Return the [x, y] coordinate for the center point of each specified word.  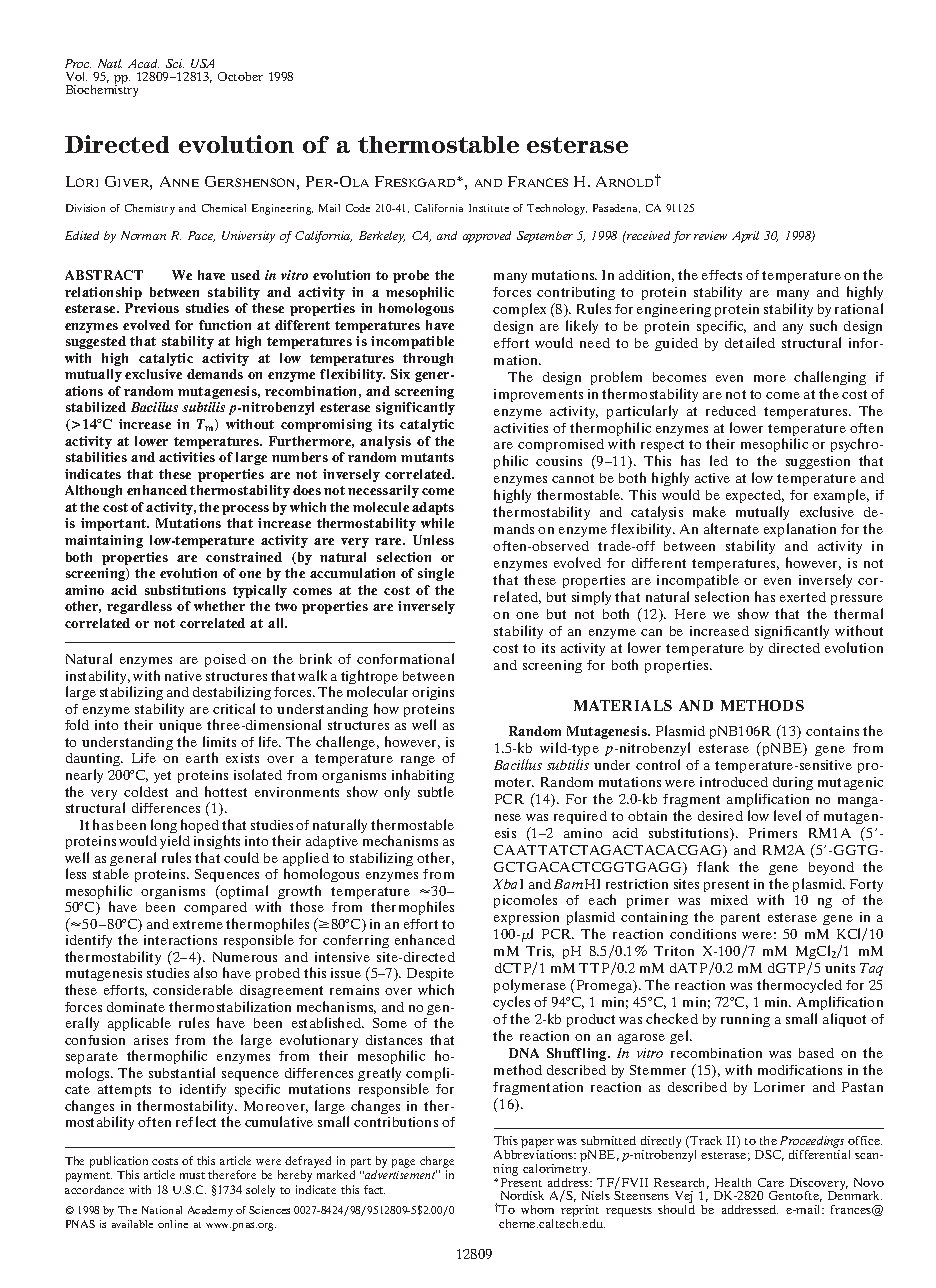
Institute [489, 208]
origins [433, 693]
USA [202, 63]
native [183, 676]
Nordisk [522, 1195]
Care [771, 1182]
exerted [803, 597]
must [192, 1175]
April [745, 237]
